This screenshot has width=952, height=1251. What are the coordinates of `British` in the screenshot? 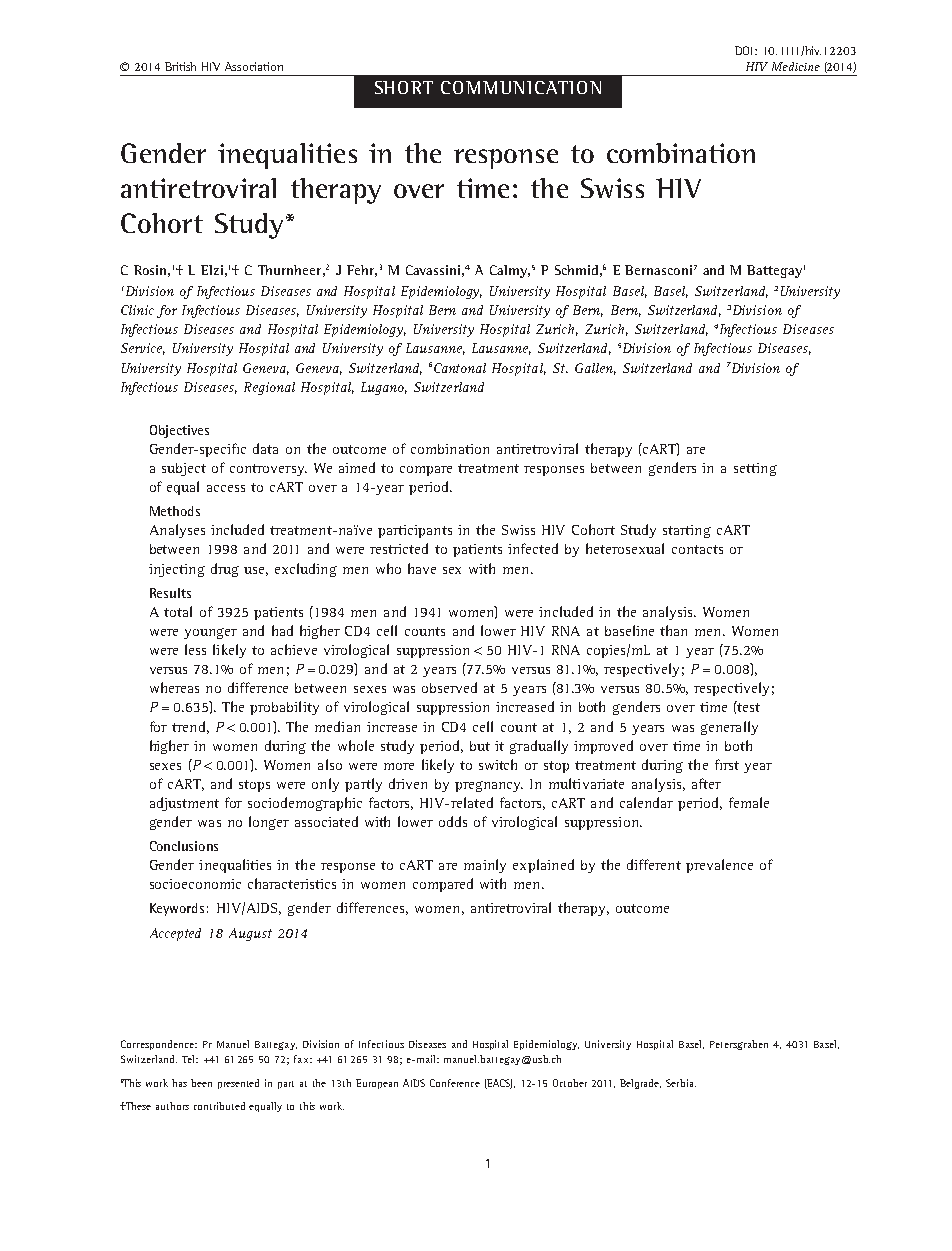 It's located at (180, 66).
